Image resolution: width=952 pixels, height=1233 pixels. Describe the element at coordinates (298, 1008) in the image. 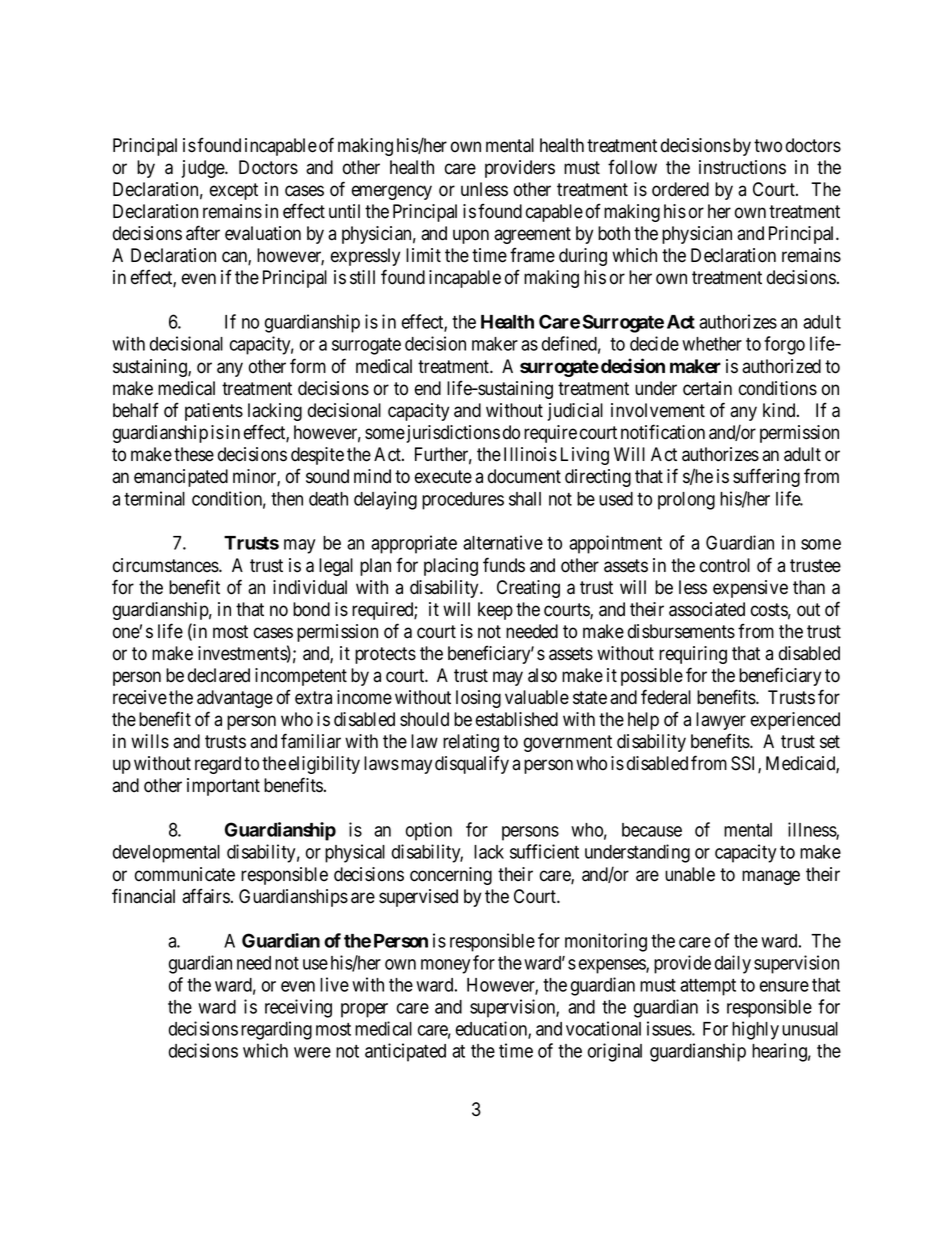

I see `receiving` at that location.
